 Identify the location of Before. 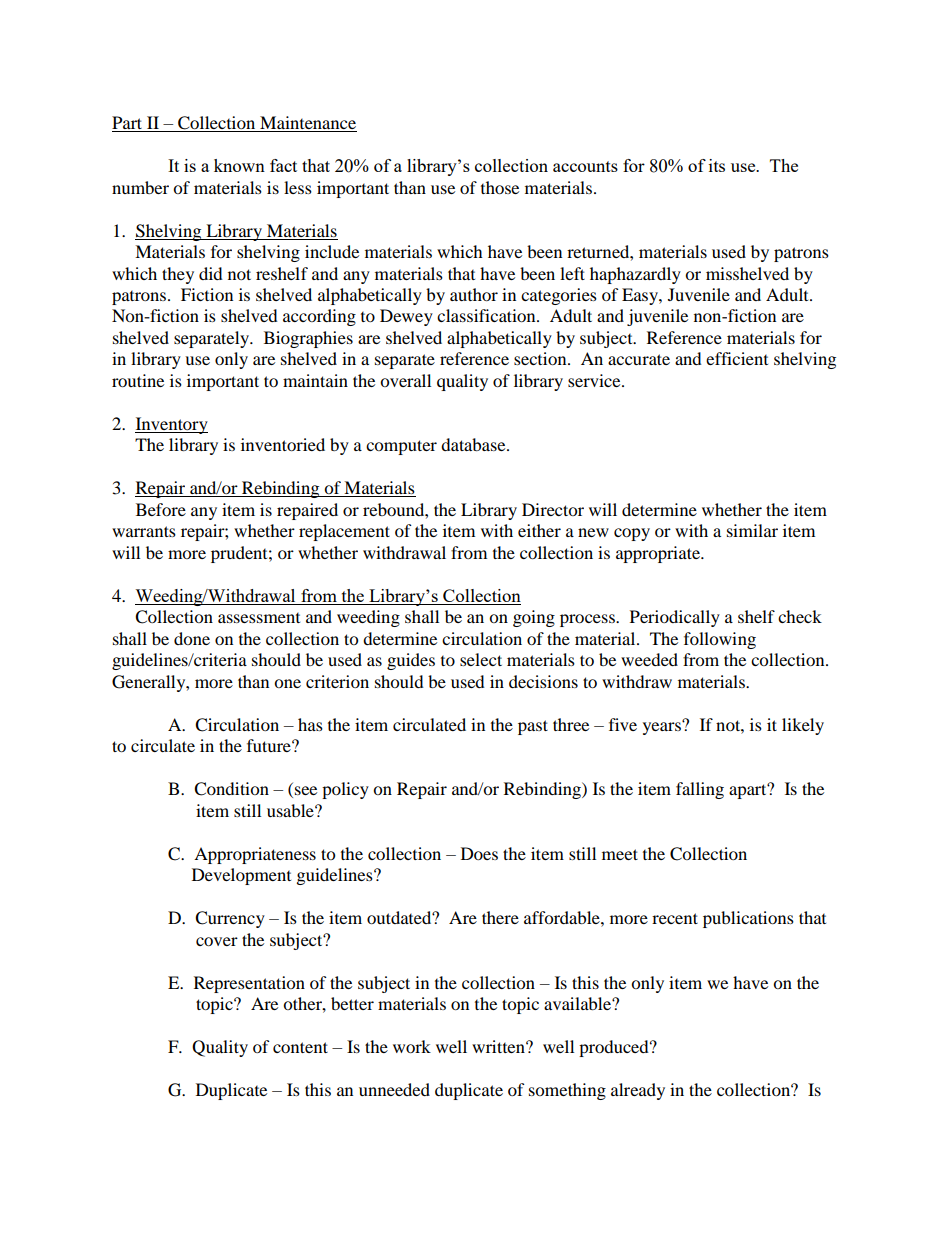
(161, 509).
